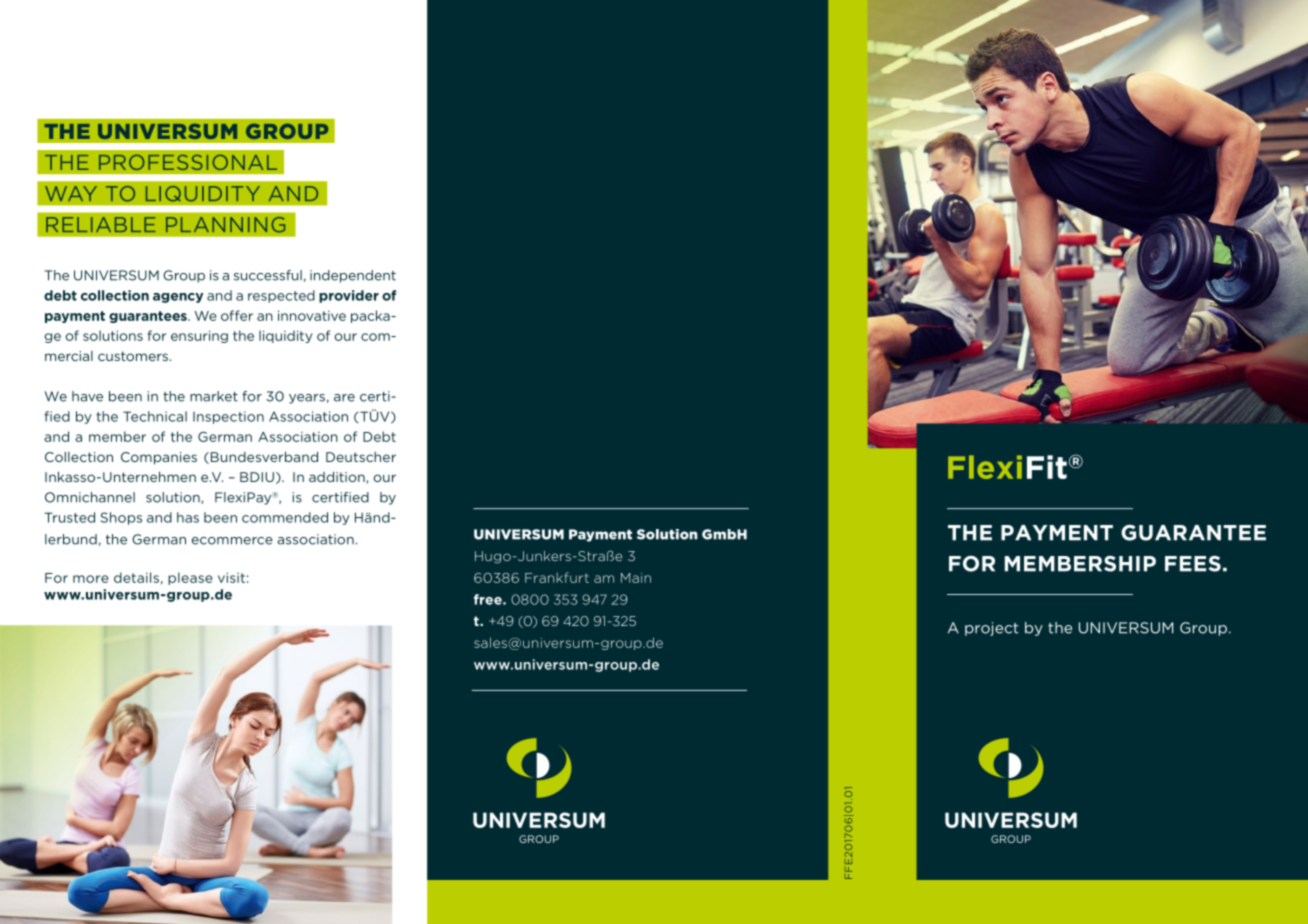 The image size is (1308, 924). What do you see at coordinates (268, 275) in the screenshot?
I see `successful` at bounding box center [268, 275].
